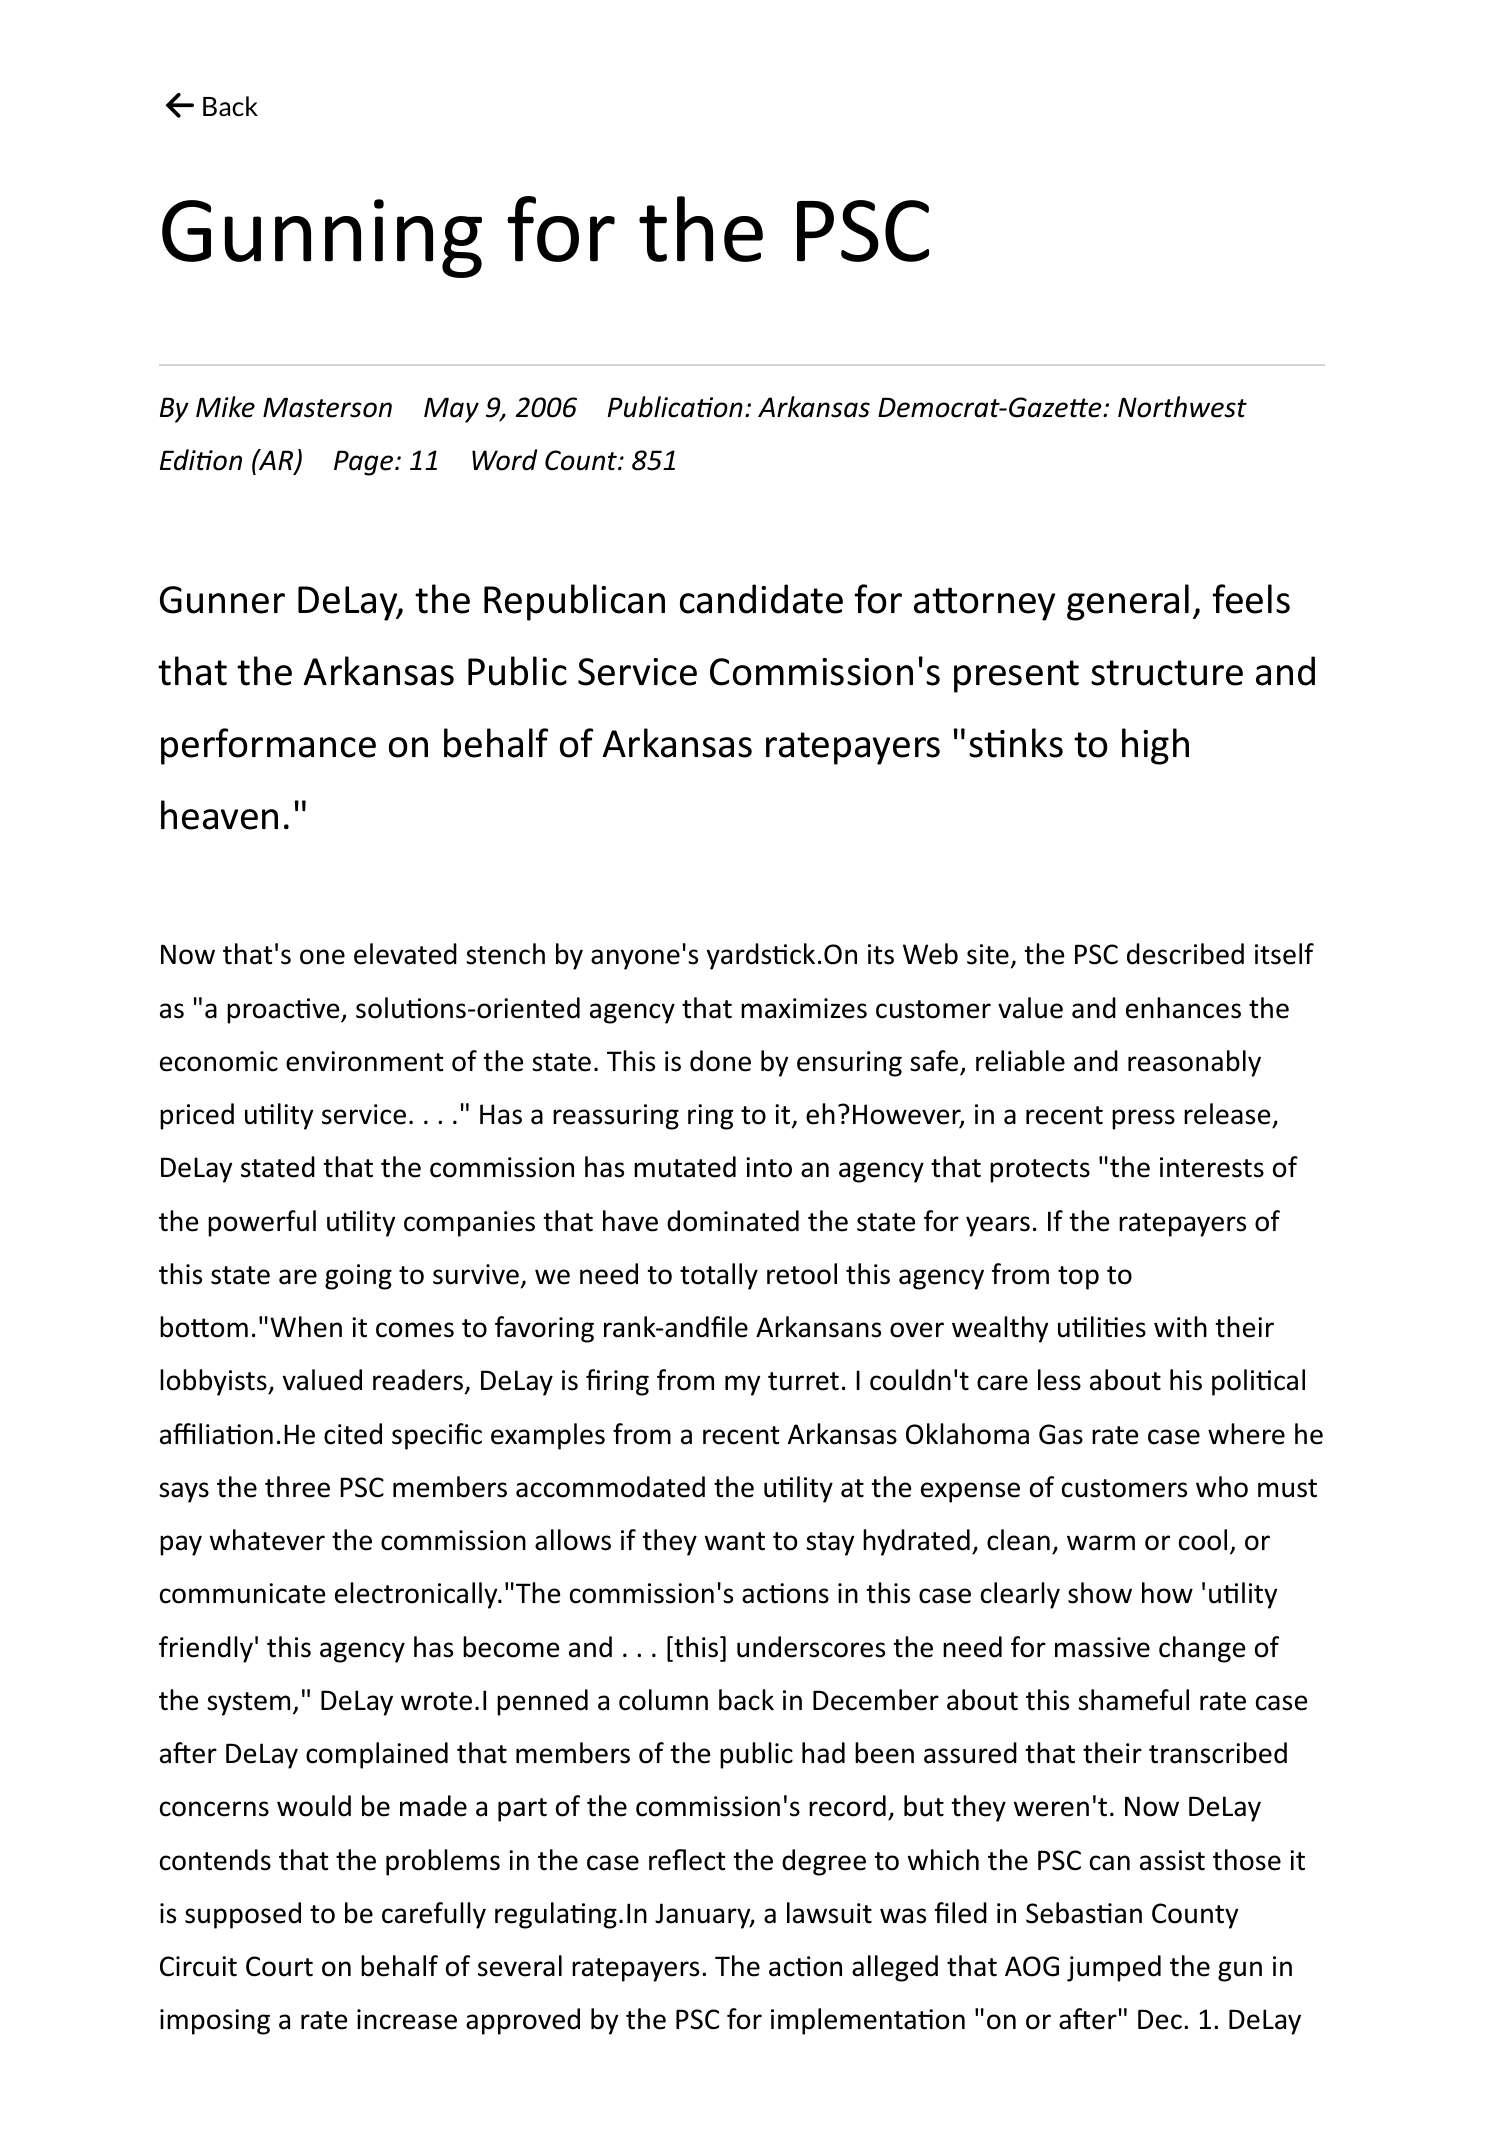  What do you see at coordinates (769, 1167) in the image?
I see `into` at bounding box center [769, 1167].
